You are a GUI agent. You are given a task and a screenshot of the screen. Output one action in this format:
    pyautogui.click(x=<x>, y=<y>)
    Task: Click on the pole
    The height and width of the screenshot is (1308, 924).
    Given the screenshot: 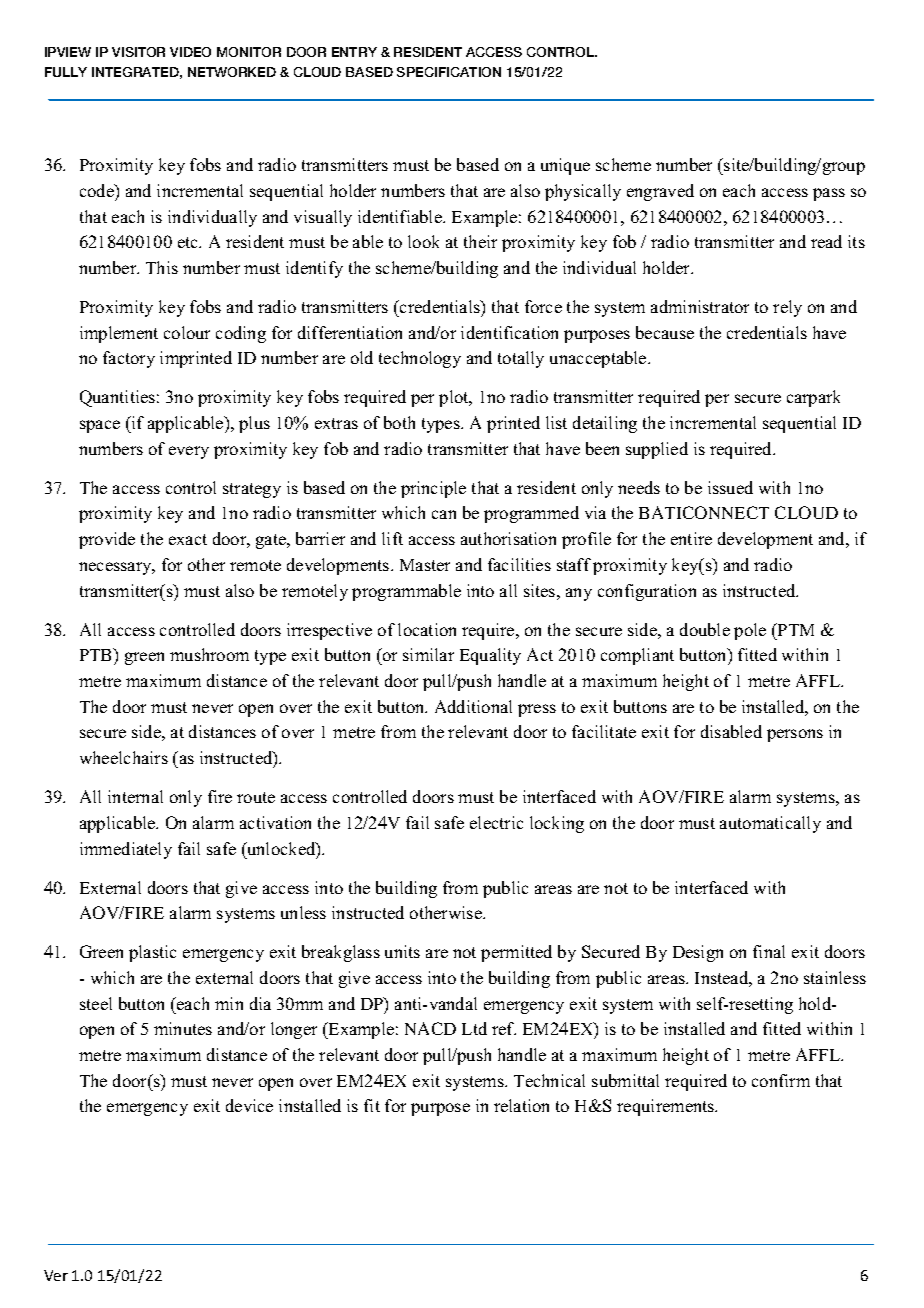 What is the action you would take?
    pyautogui.click(x=750, y=631)
